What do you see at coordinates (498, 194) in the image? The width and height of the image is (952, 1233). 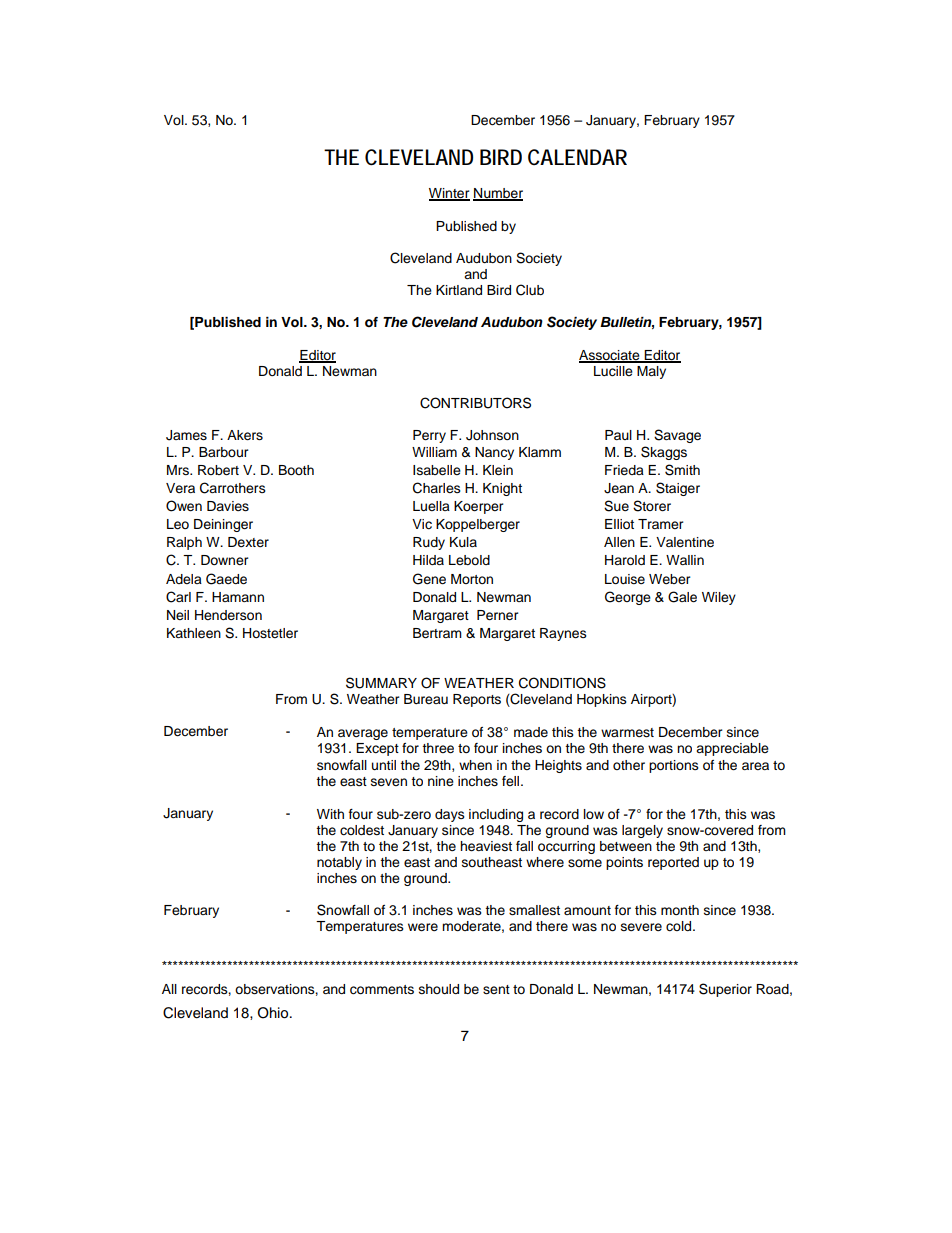 I see `Number` at bounding box center [498, 194].
